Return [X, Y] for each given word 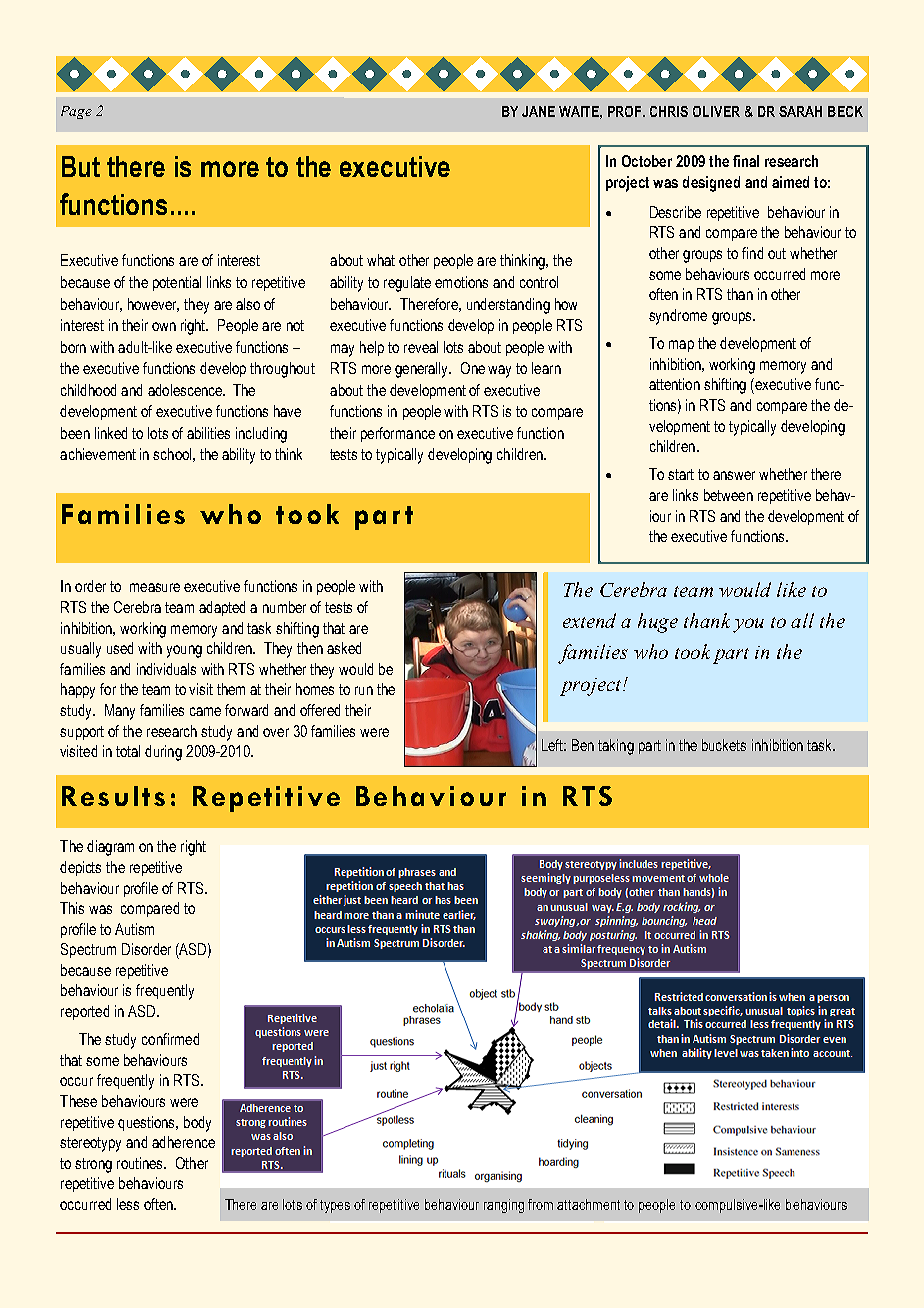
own [164, 326]
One [473, 368]
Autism [134, 929]
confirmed [170, 1039]
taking [616, 747]
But [81, 166]
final [746, 161]
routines [141, 1163]
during [163, 753]
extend [589, 620]
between [728, 495]
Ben [583, 745]
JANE [538, 111]
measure [155, 587]
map [681, 346]
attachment [588, 1204]
